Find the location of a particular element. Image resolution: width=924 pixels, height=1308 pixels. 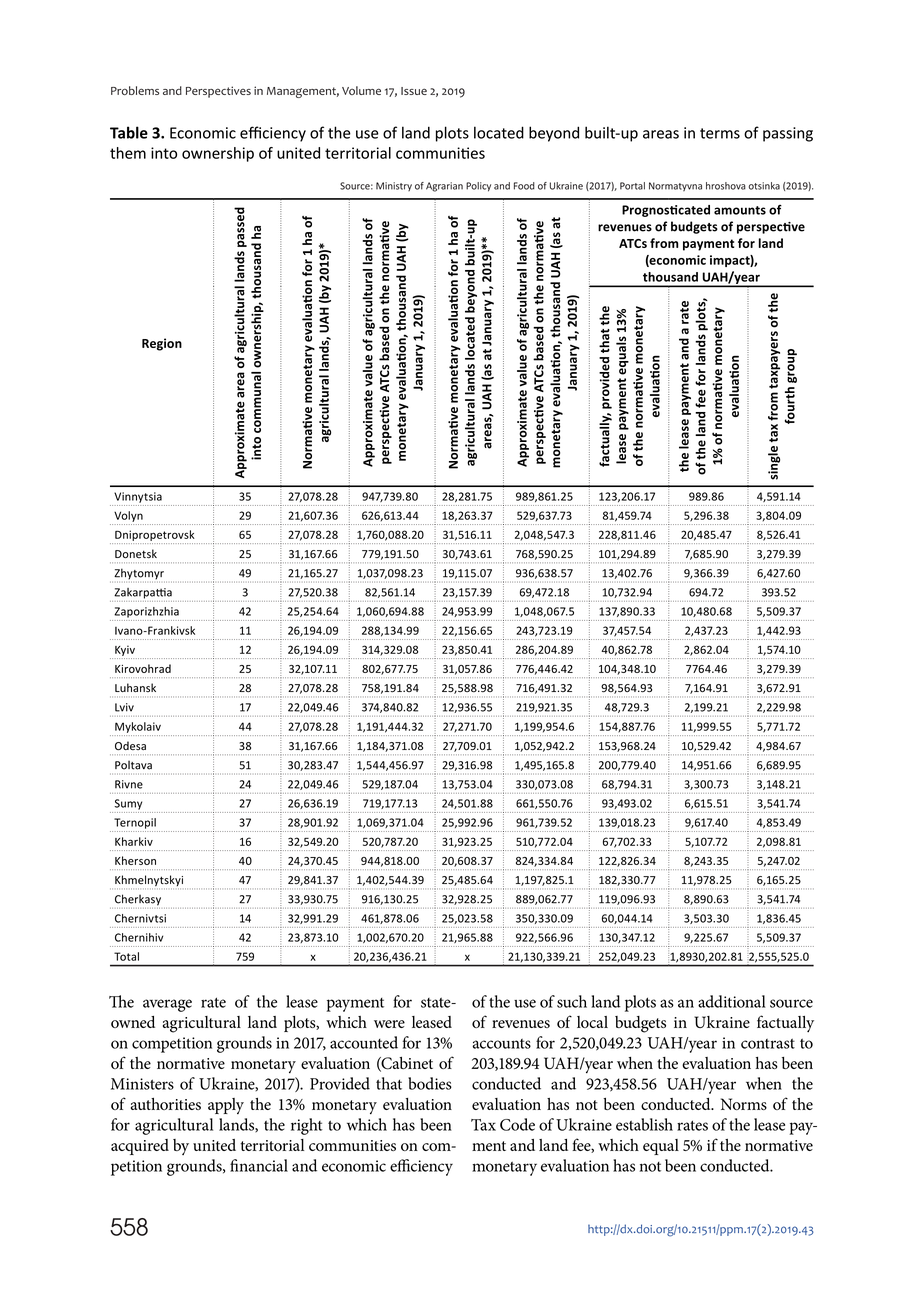

Issue is located at coordinates (414, 91).
